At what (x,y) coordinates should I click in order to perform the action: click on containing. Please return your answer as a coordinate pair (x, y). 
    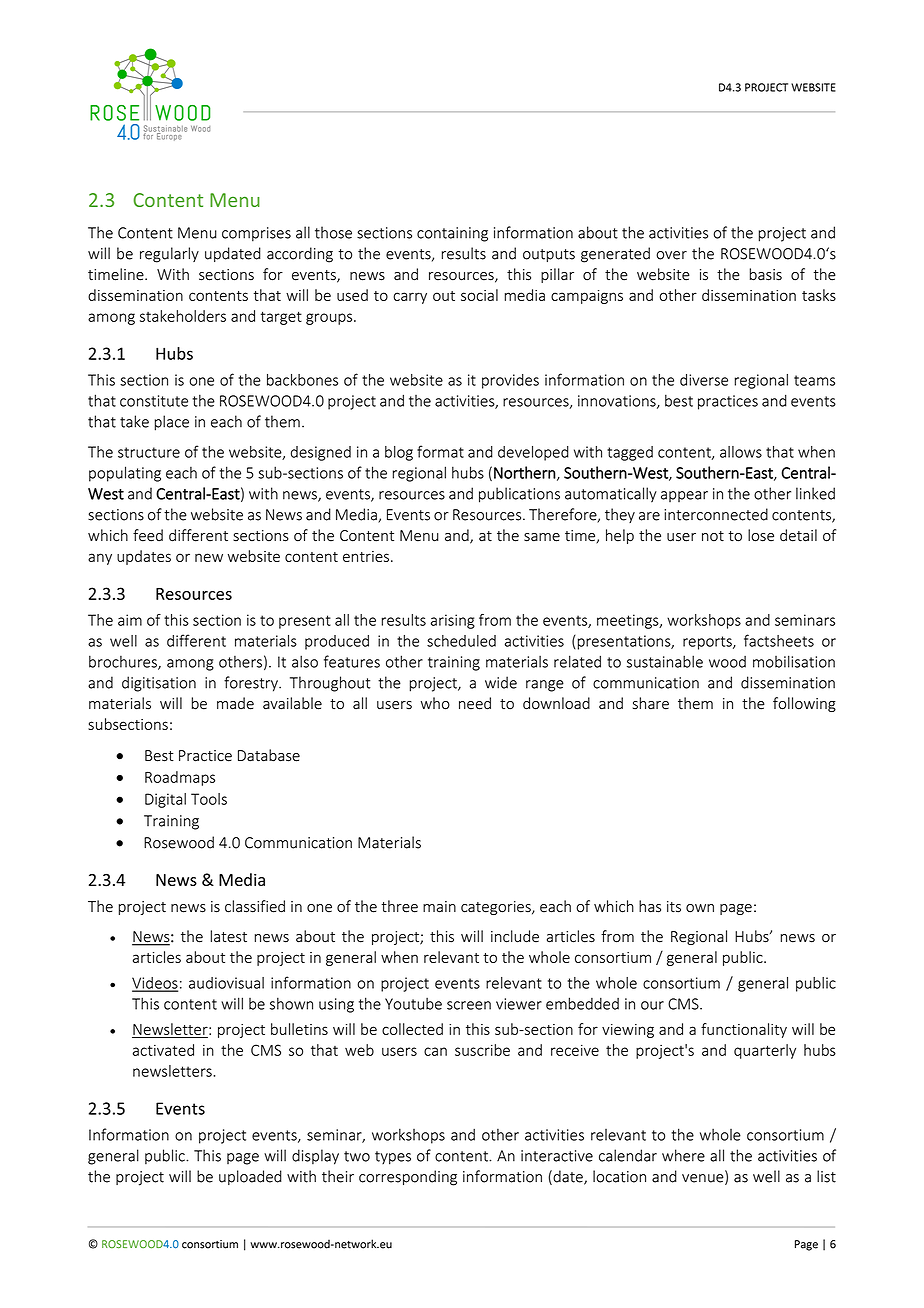
    Looking at the image, I should click on (452, 234).
